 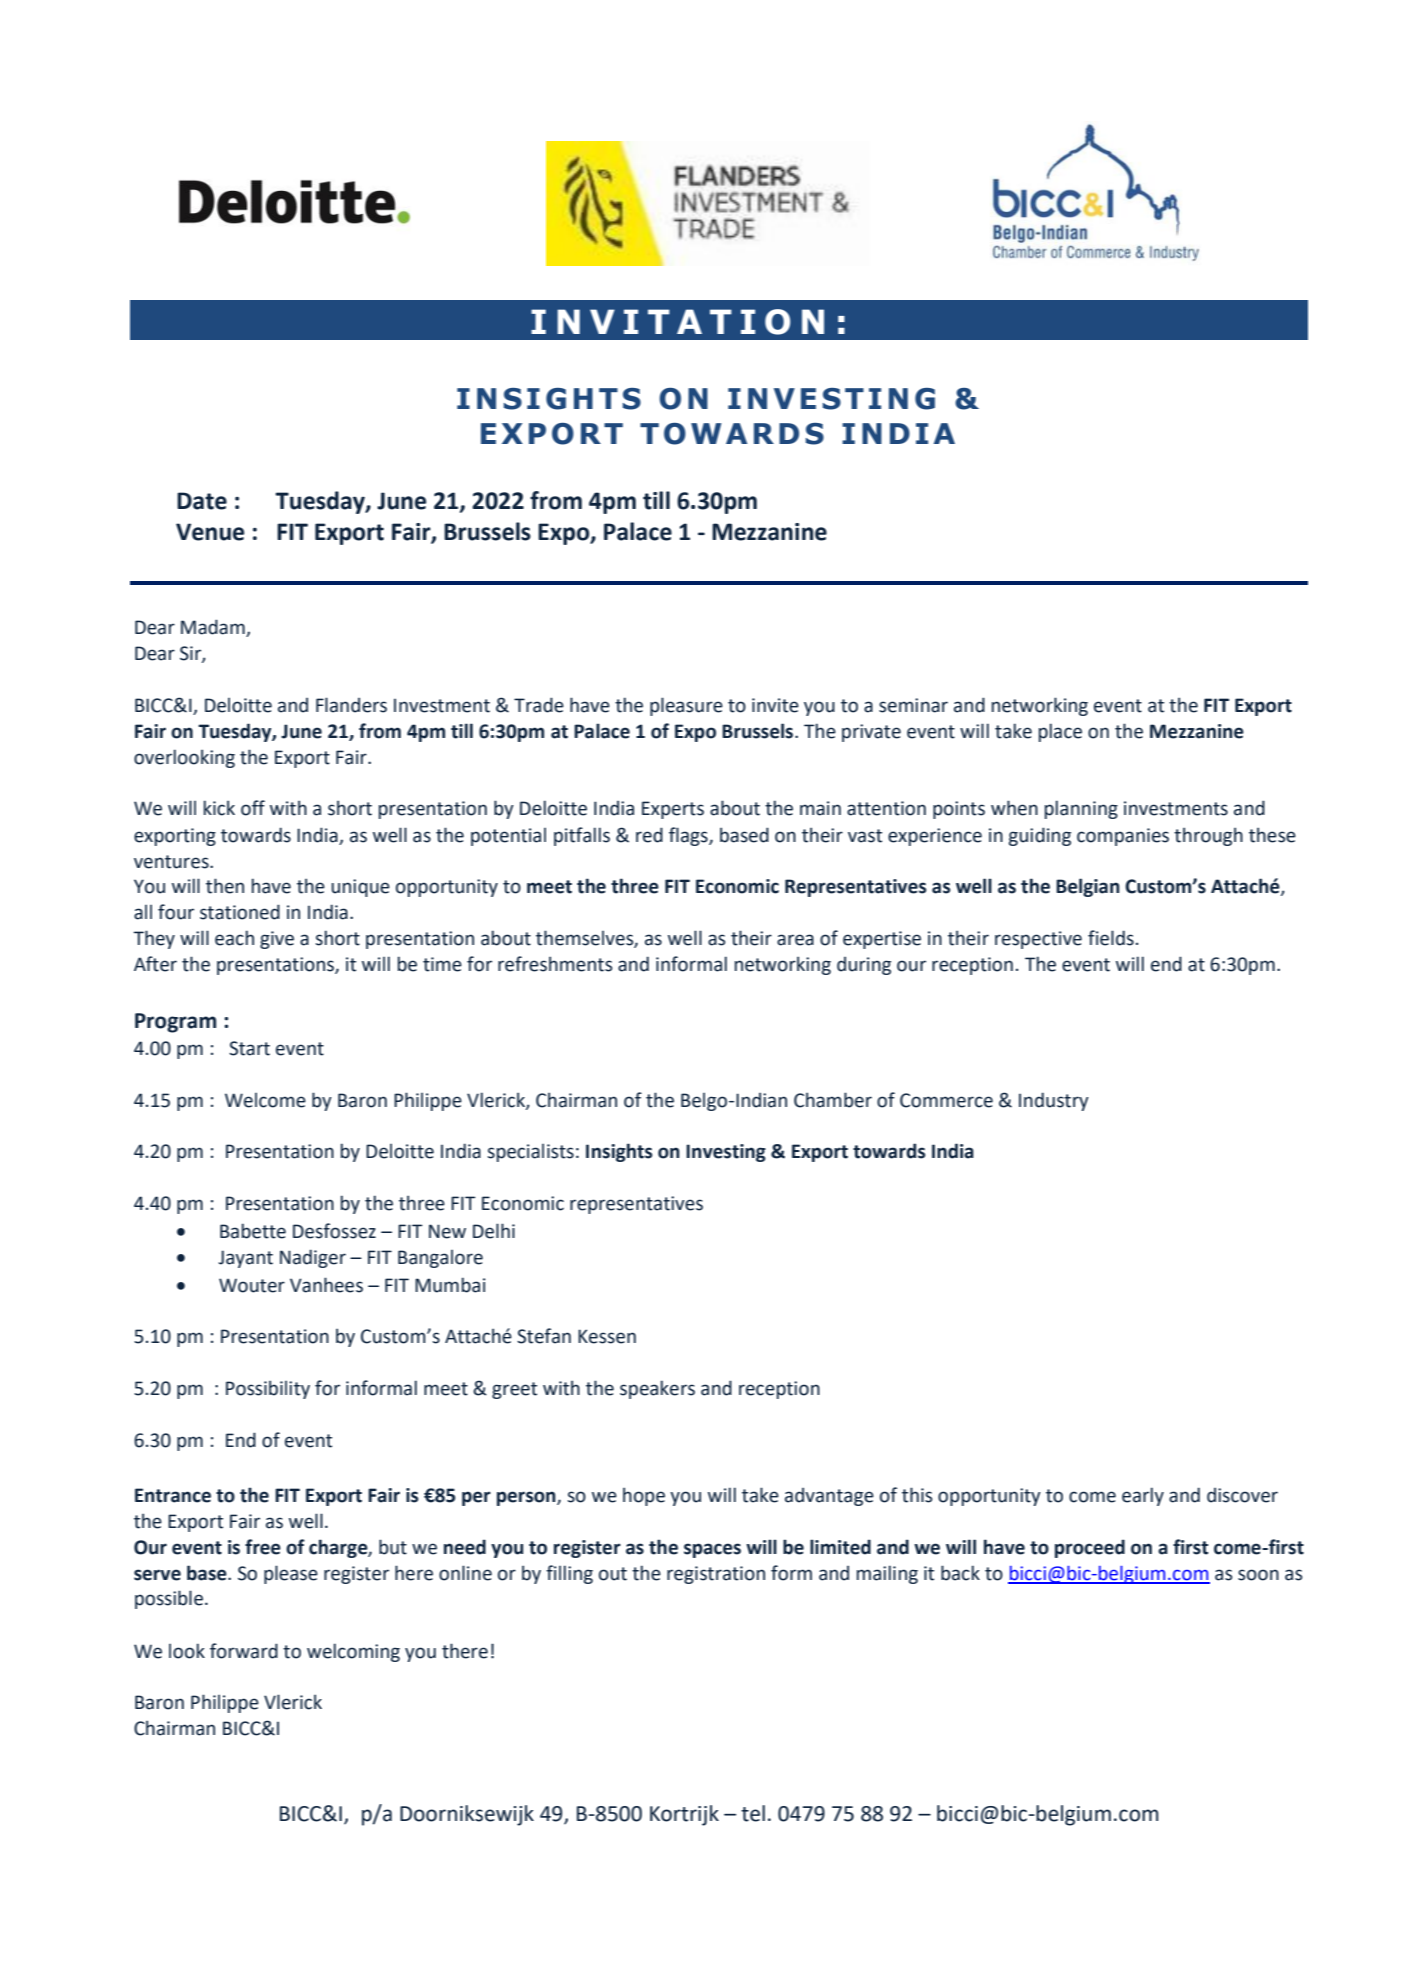 I want to click on Industry, so click(x=1054, y=1101).
